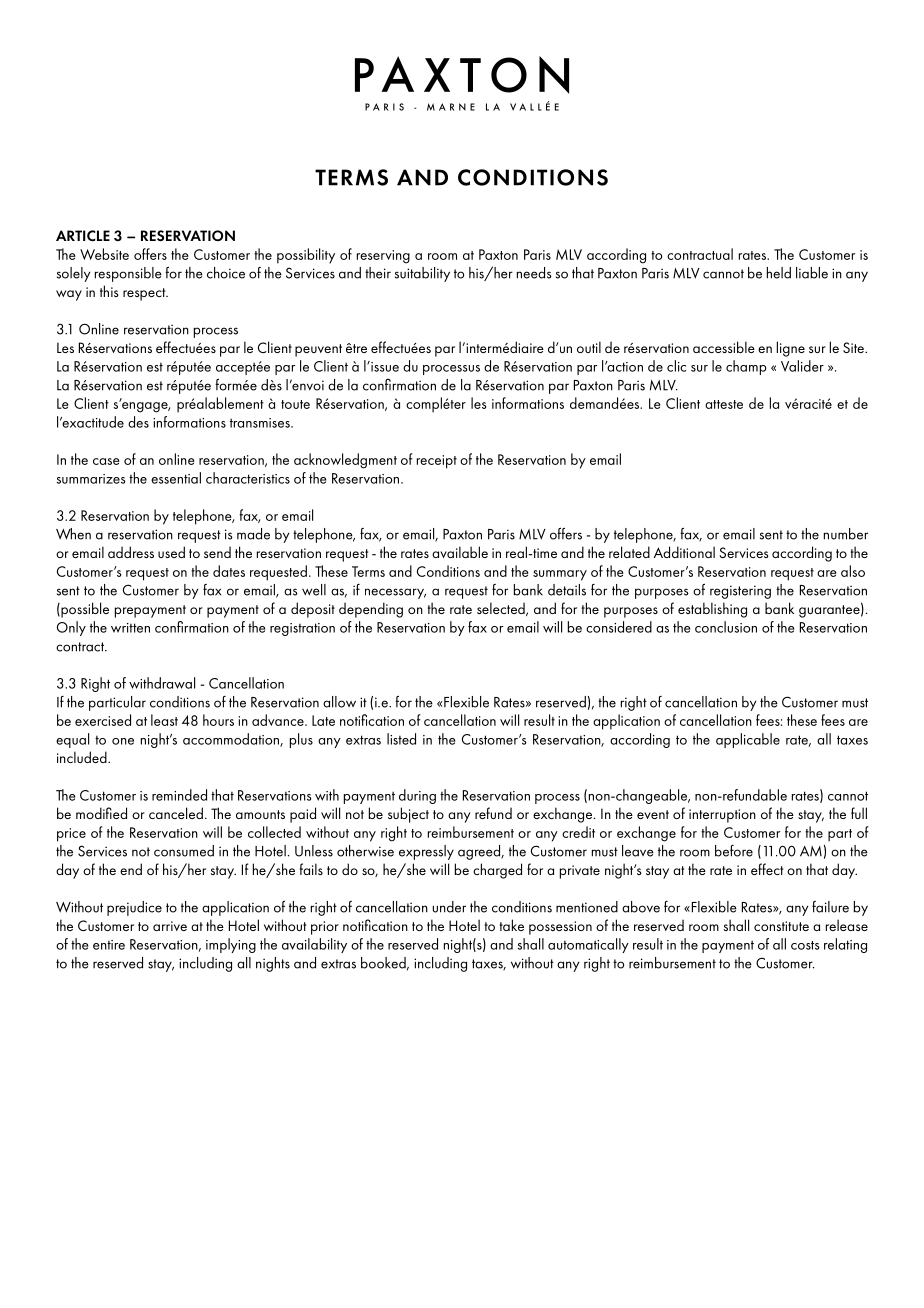  I want to click on listed, so click(401, 739).
